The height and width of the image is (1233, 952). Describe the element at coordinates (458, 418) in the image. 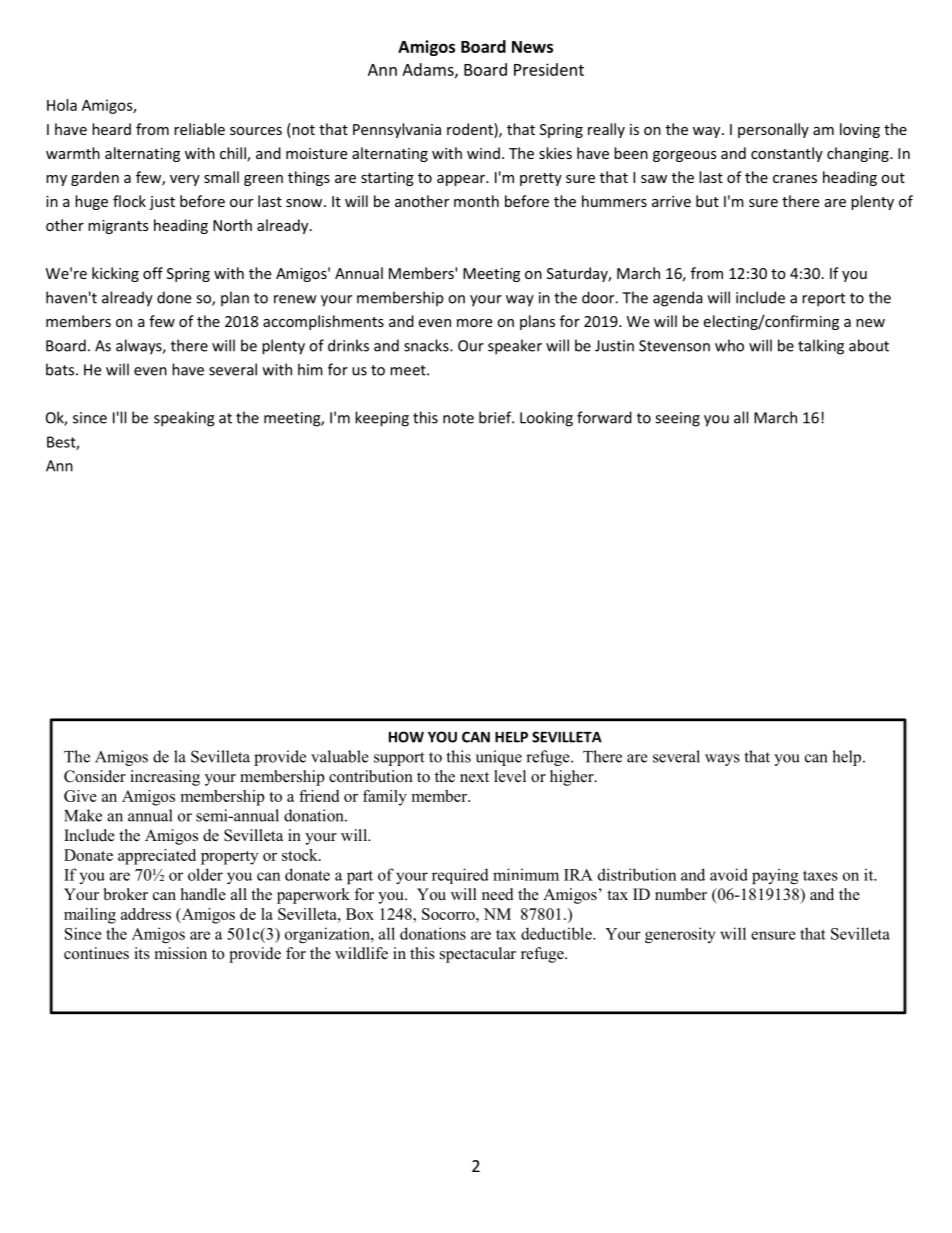

I see `note` at that location.
